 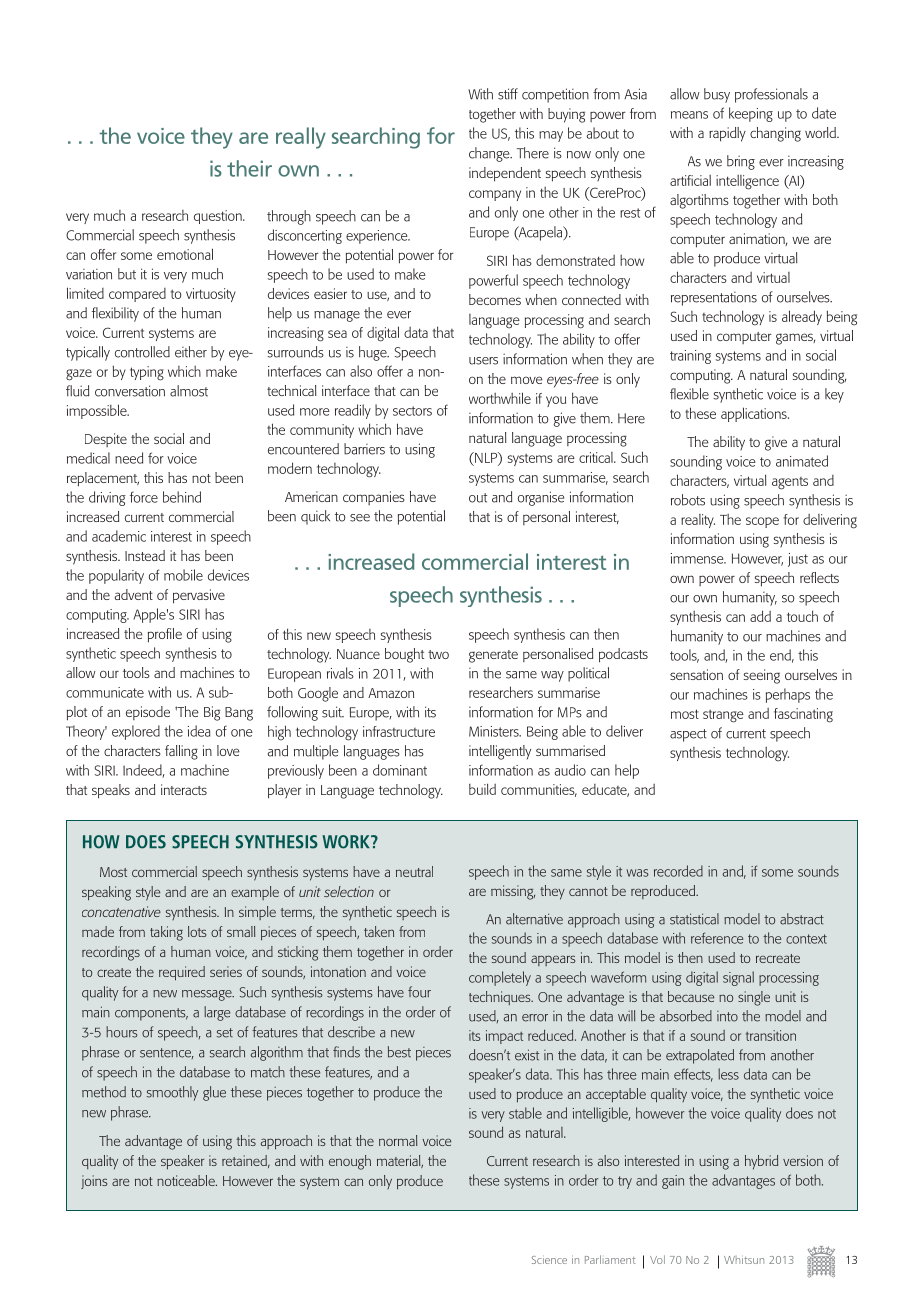 I want to click on taking, so click(x=166, y=933).
